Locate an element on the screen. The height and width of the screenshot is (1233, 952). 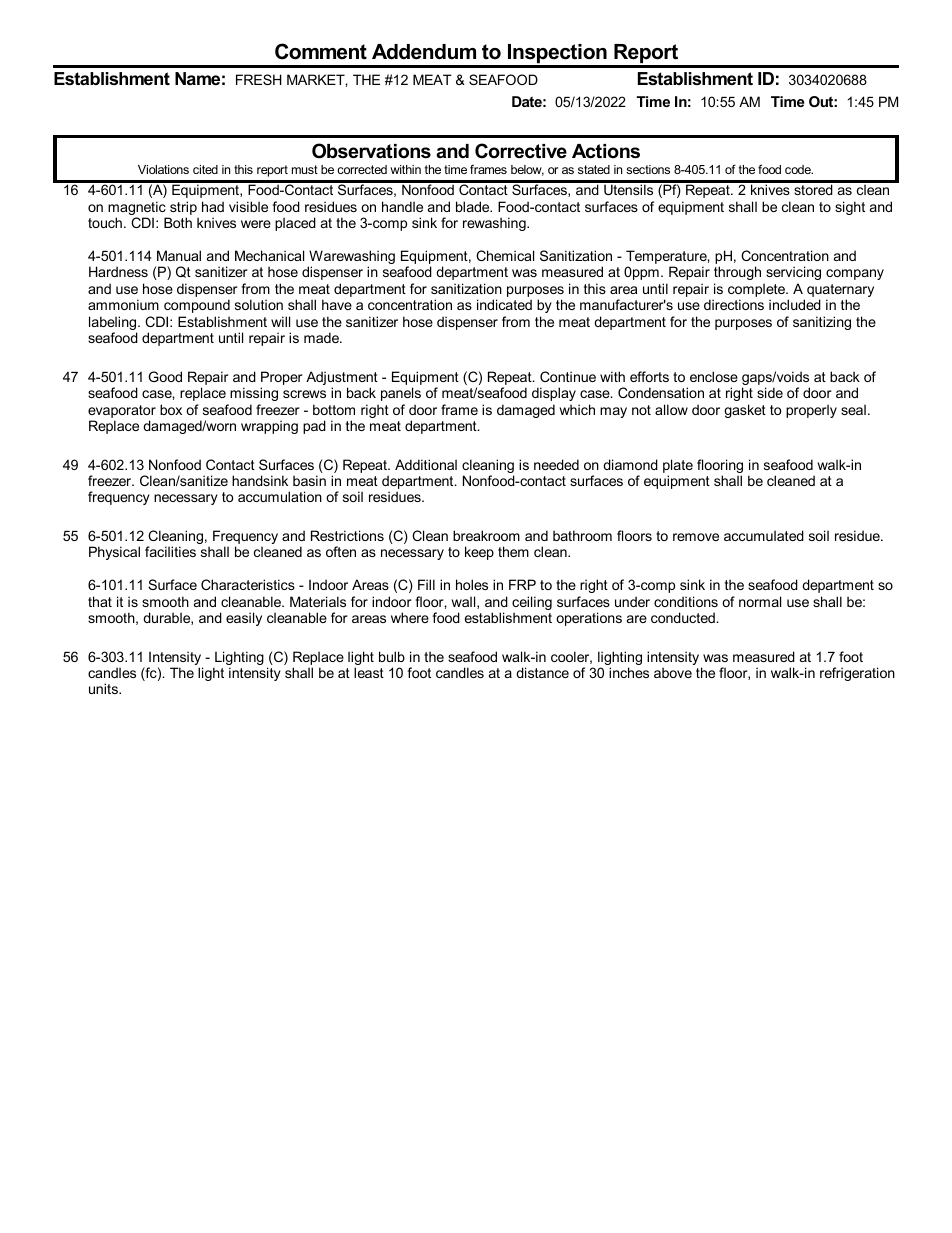
box is located at coordinates (171, 409).
